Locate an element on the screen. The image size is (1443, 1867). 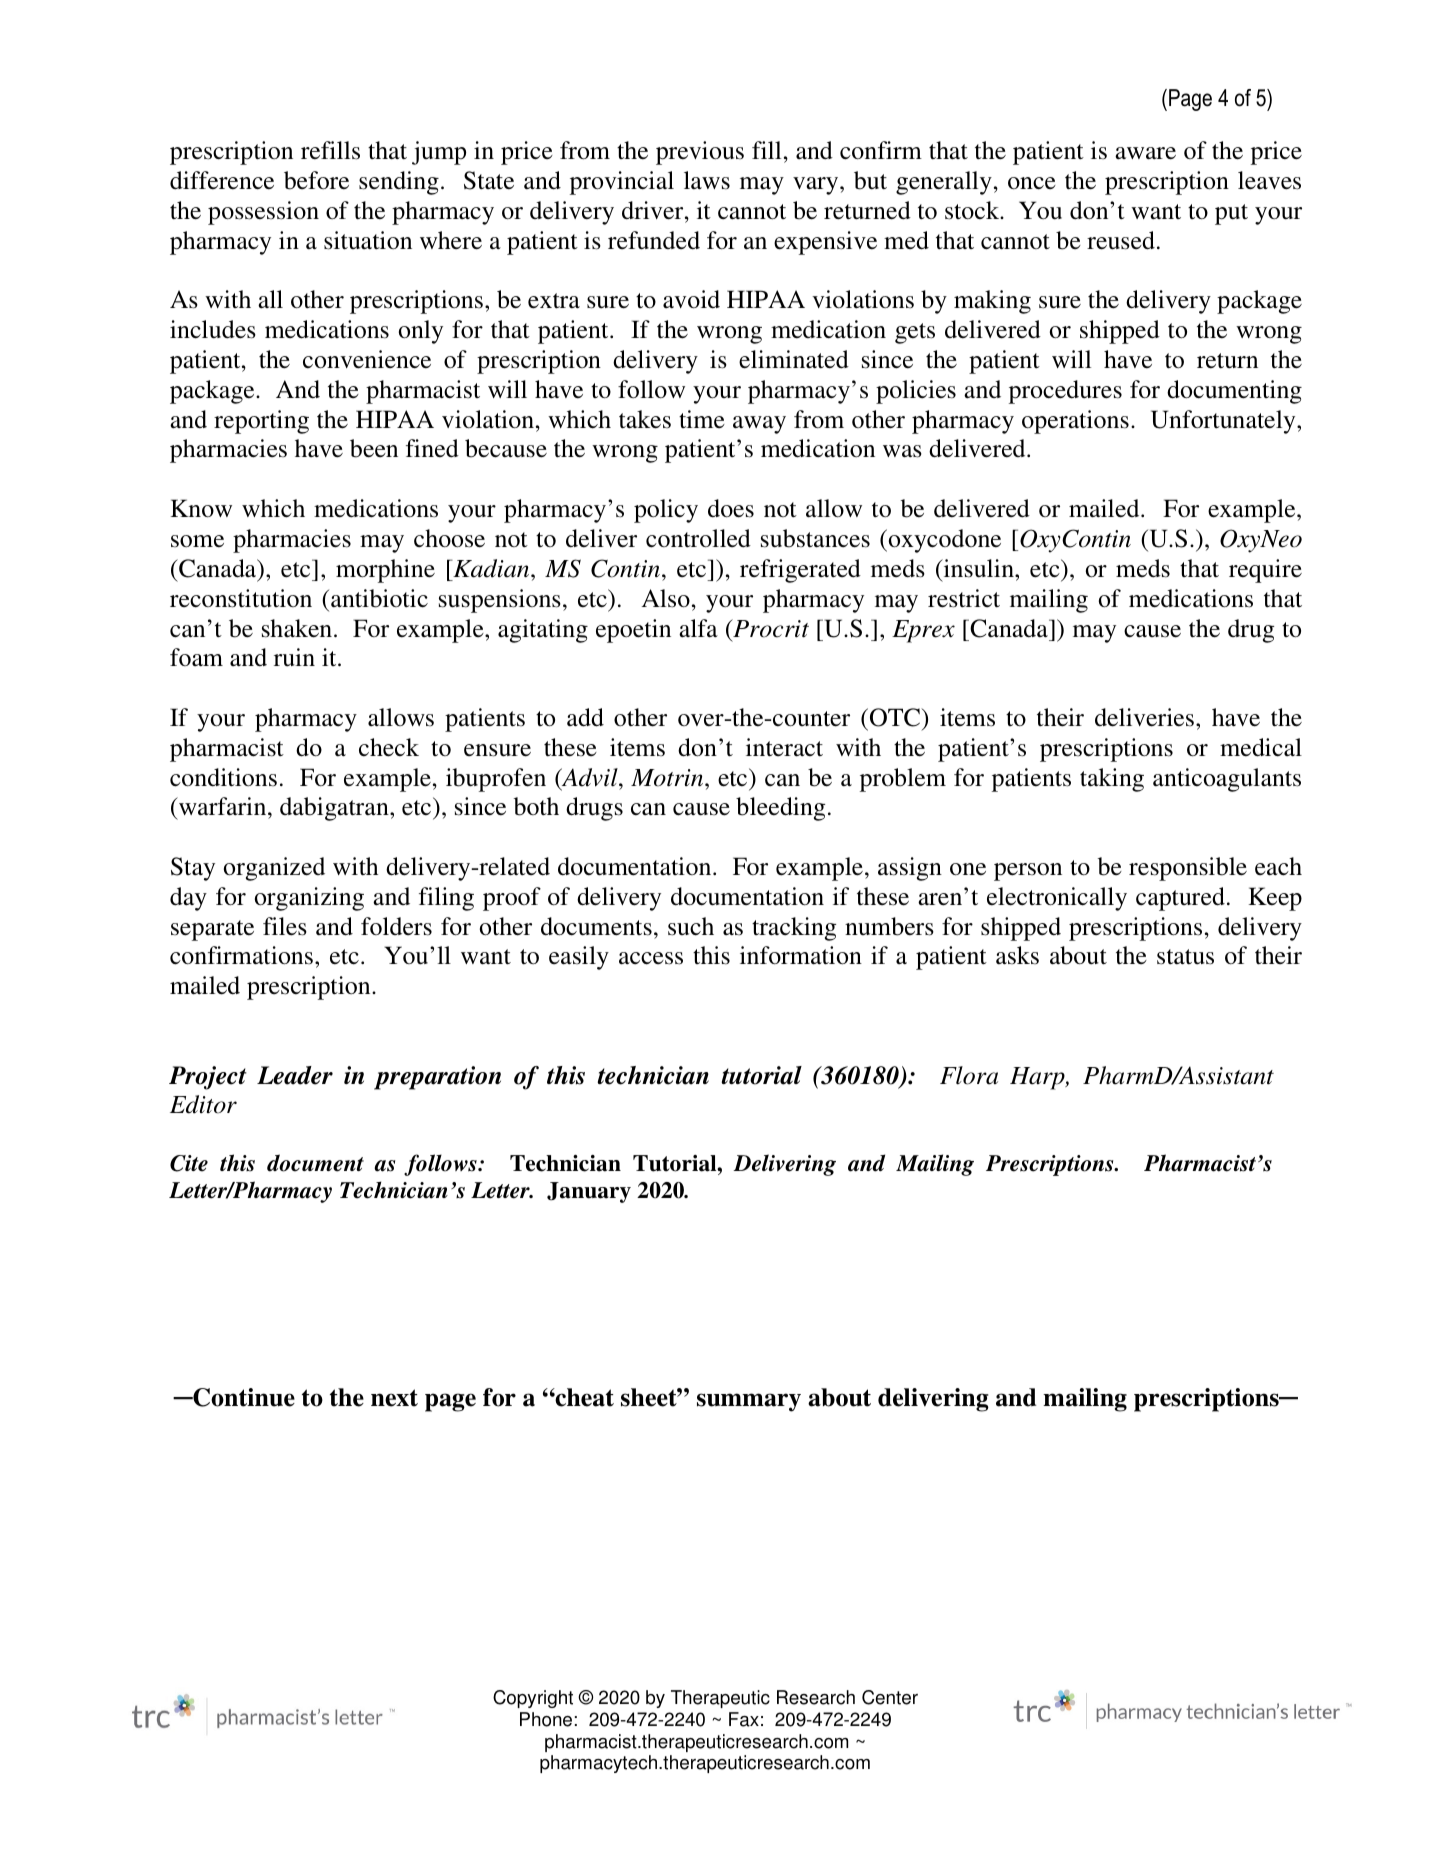
files is located at coordinates (285, 926).
